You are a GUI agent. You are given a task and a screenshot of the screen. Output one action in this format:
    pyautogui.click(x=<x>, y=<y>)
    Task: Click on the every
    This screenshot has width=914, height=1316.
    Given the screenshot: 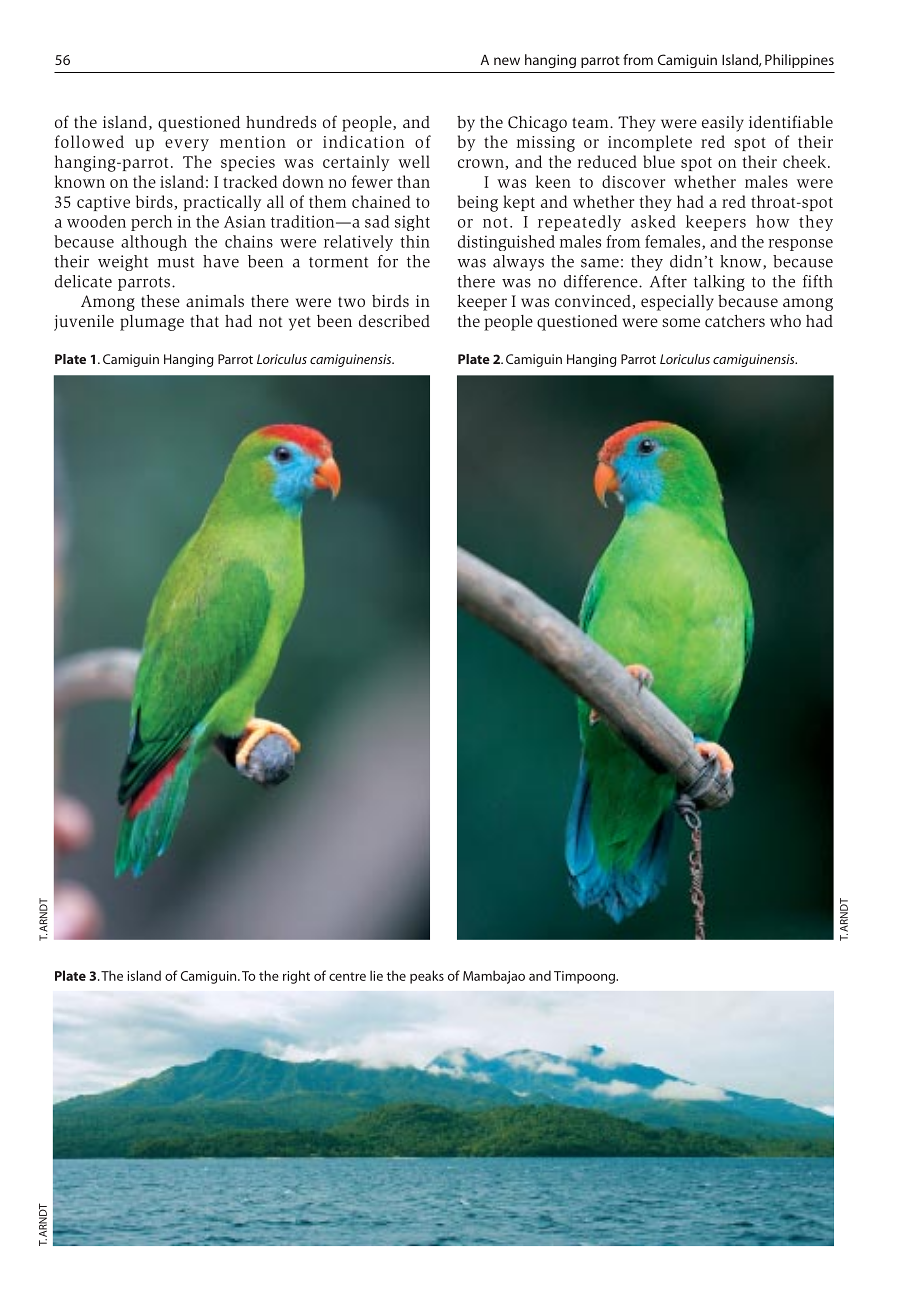 What is the action you would take?
    pyautogui.click(x=187, y=145)
